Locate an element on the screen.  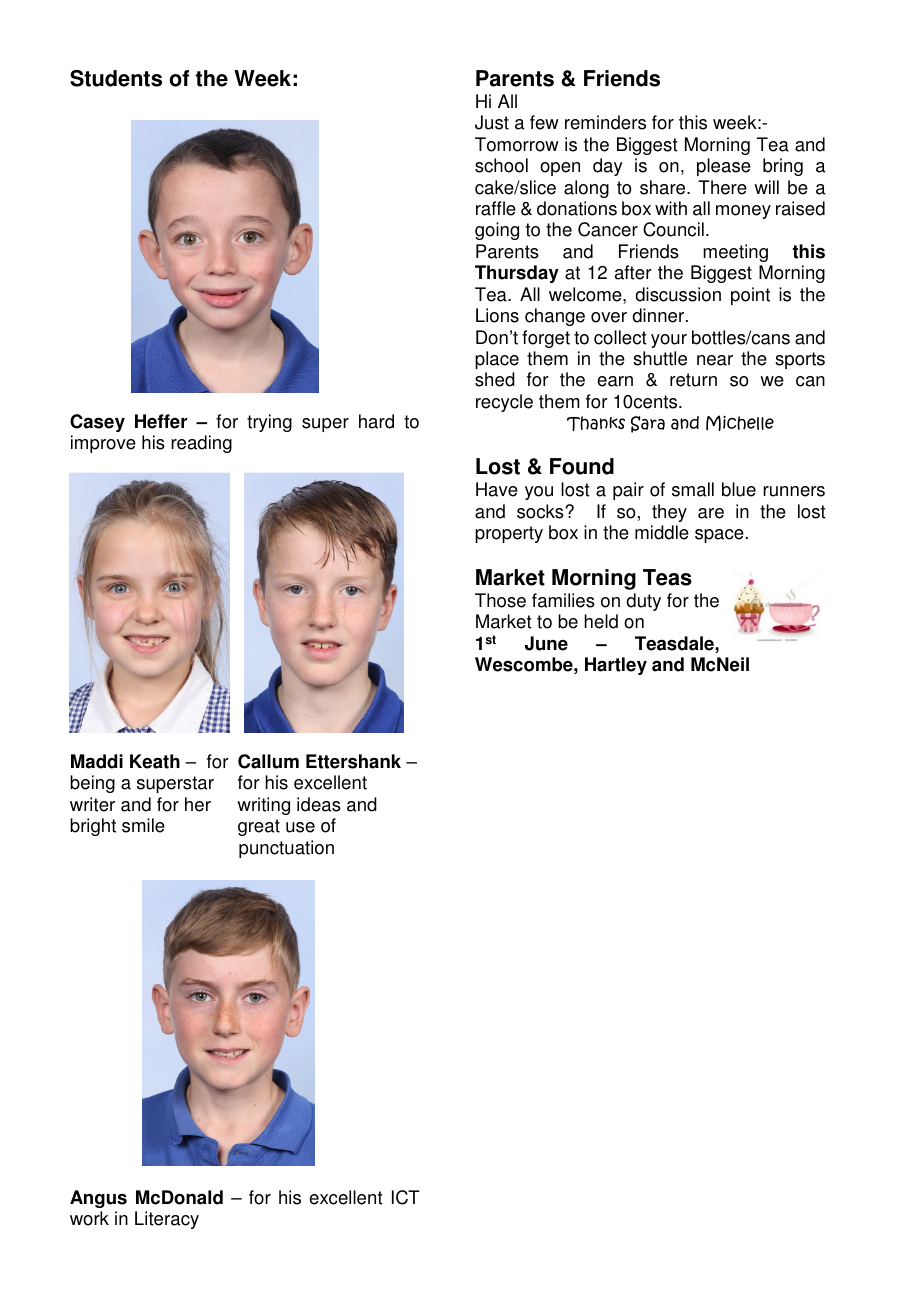
smile is located at coordinates (143, 825).
